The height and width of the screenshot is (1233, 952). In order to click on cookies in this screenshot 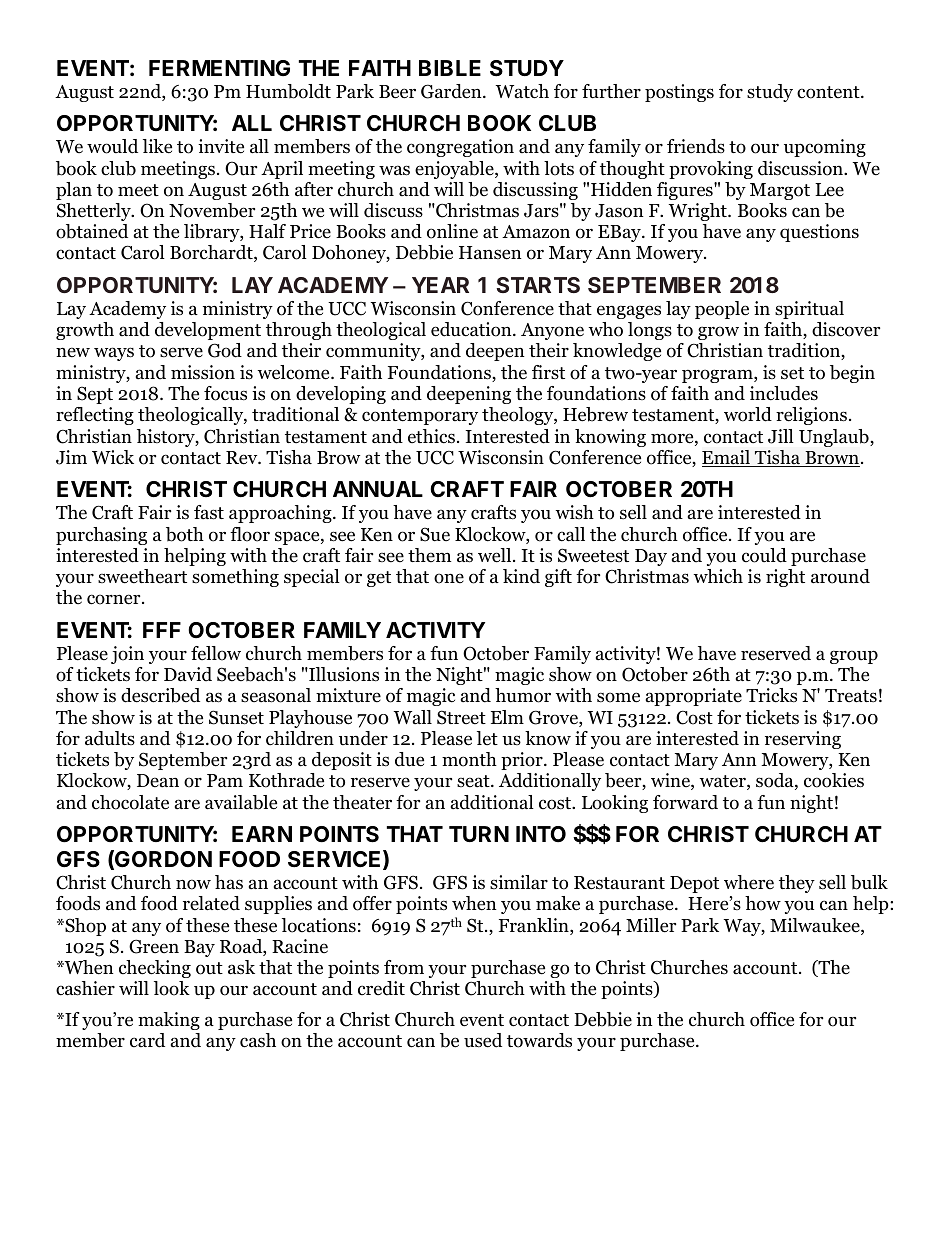, I will do `click(834, 780)`.
